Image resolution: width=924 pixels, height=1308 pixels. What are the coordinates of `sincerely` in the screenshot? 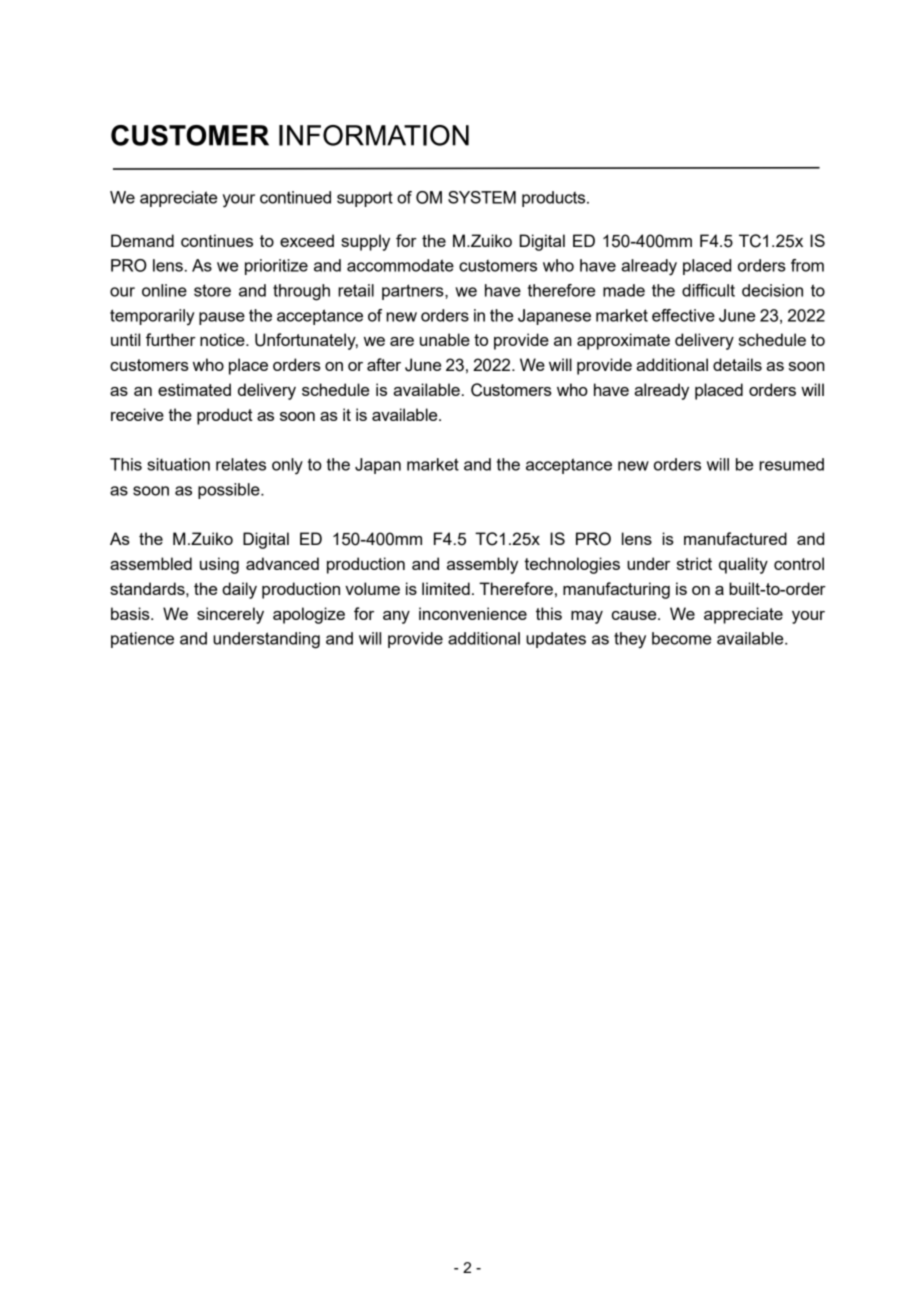 It's located at (230, 615).
